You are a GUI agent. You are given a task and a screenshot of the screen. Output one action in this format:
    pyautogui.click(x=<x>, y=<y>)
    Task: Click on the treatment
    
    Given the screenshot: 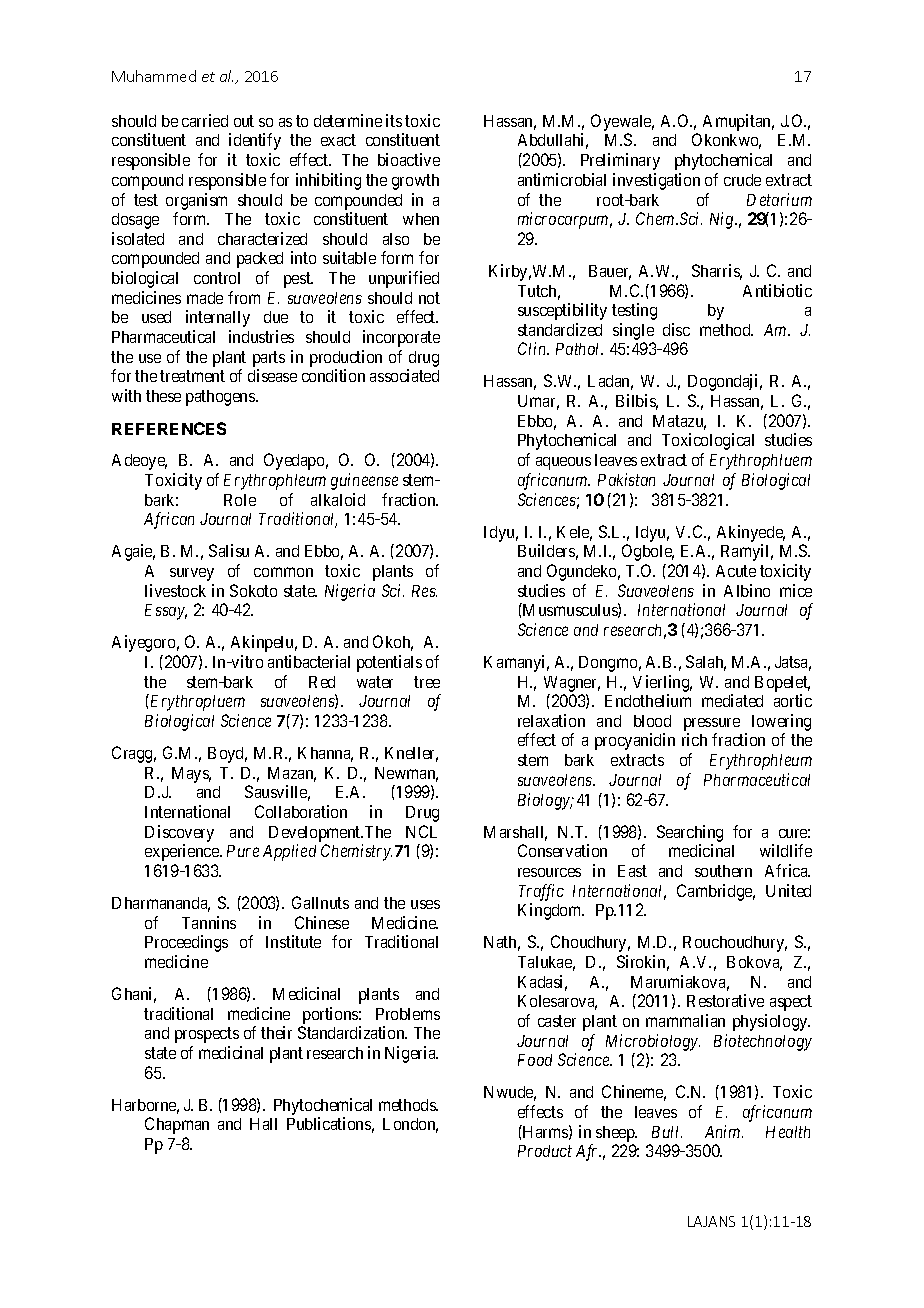 What is the action you would take?
    pyautogui.click(x=192, y=376)
